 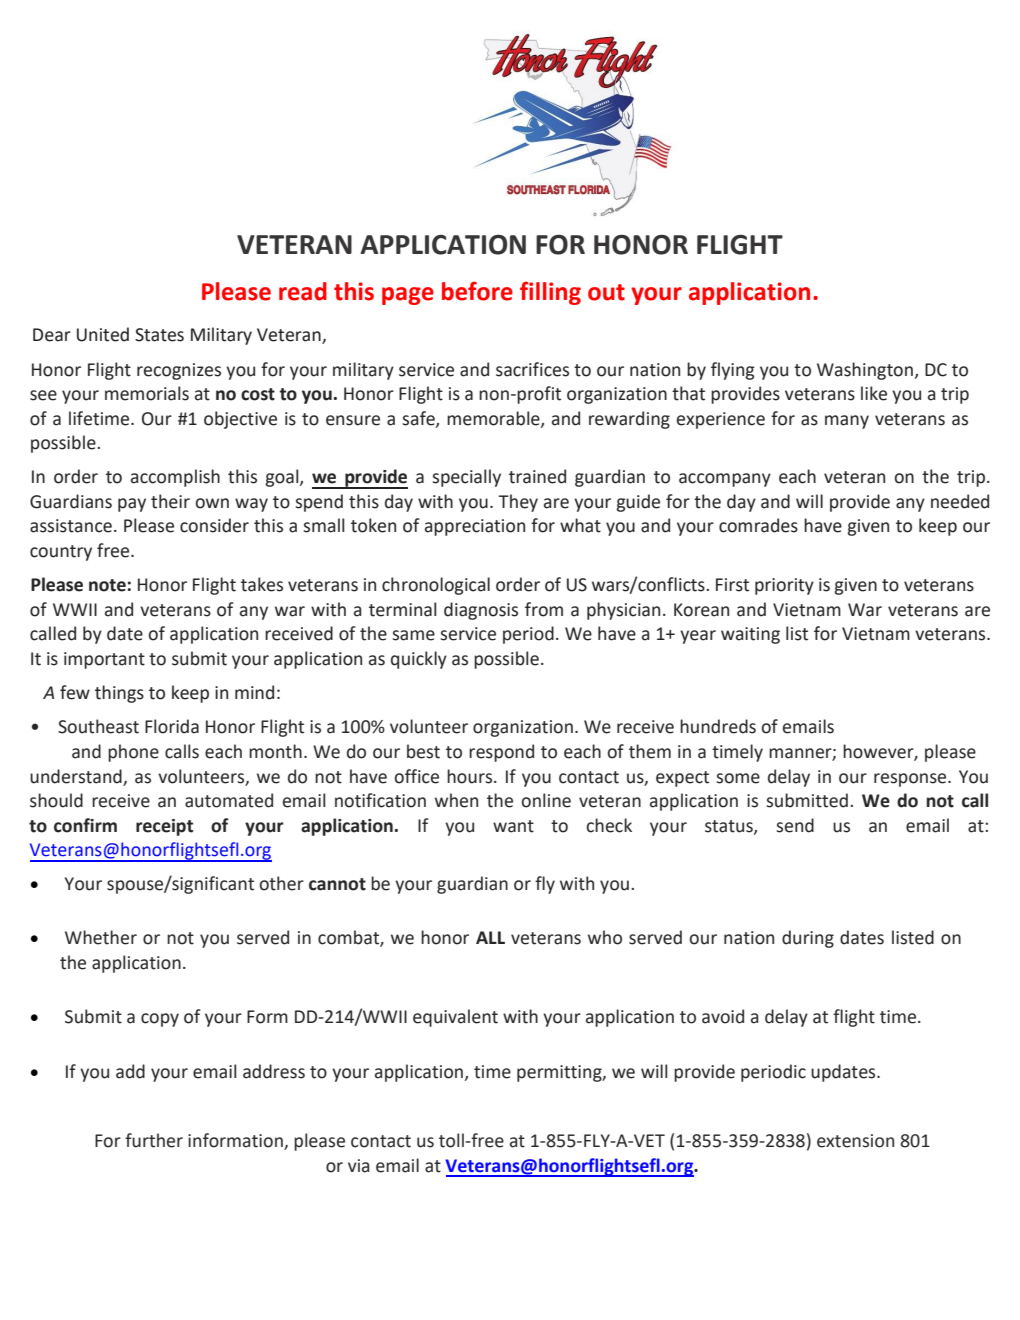 I want to click on response, so click(x=911, y=780).
